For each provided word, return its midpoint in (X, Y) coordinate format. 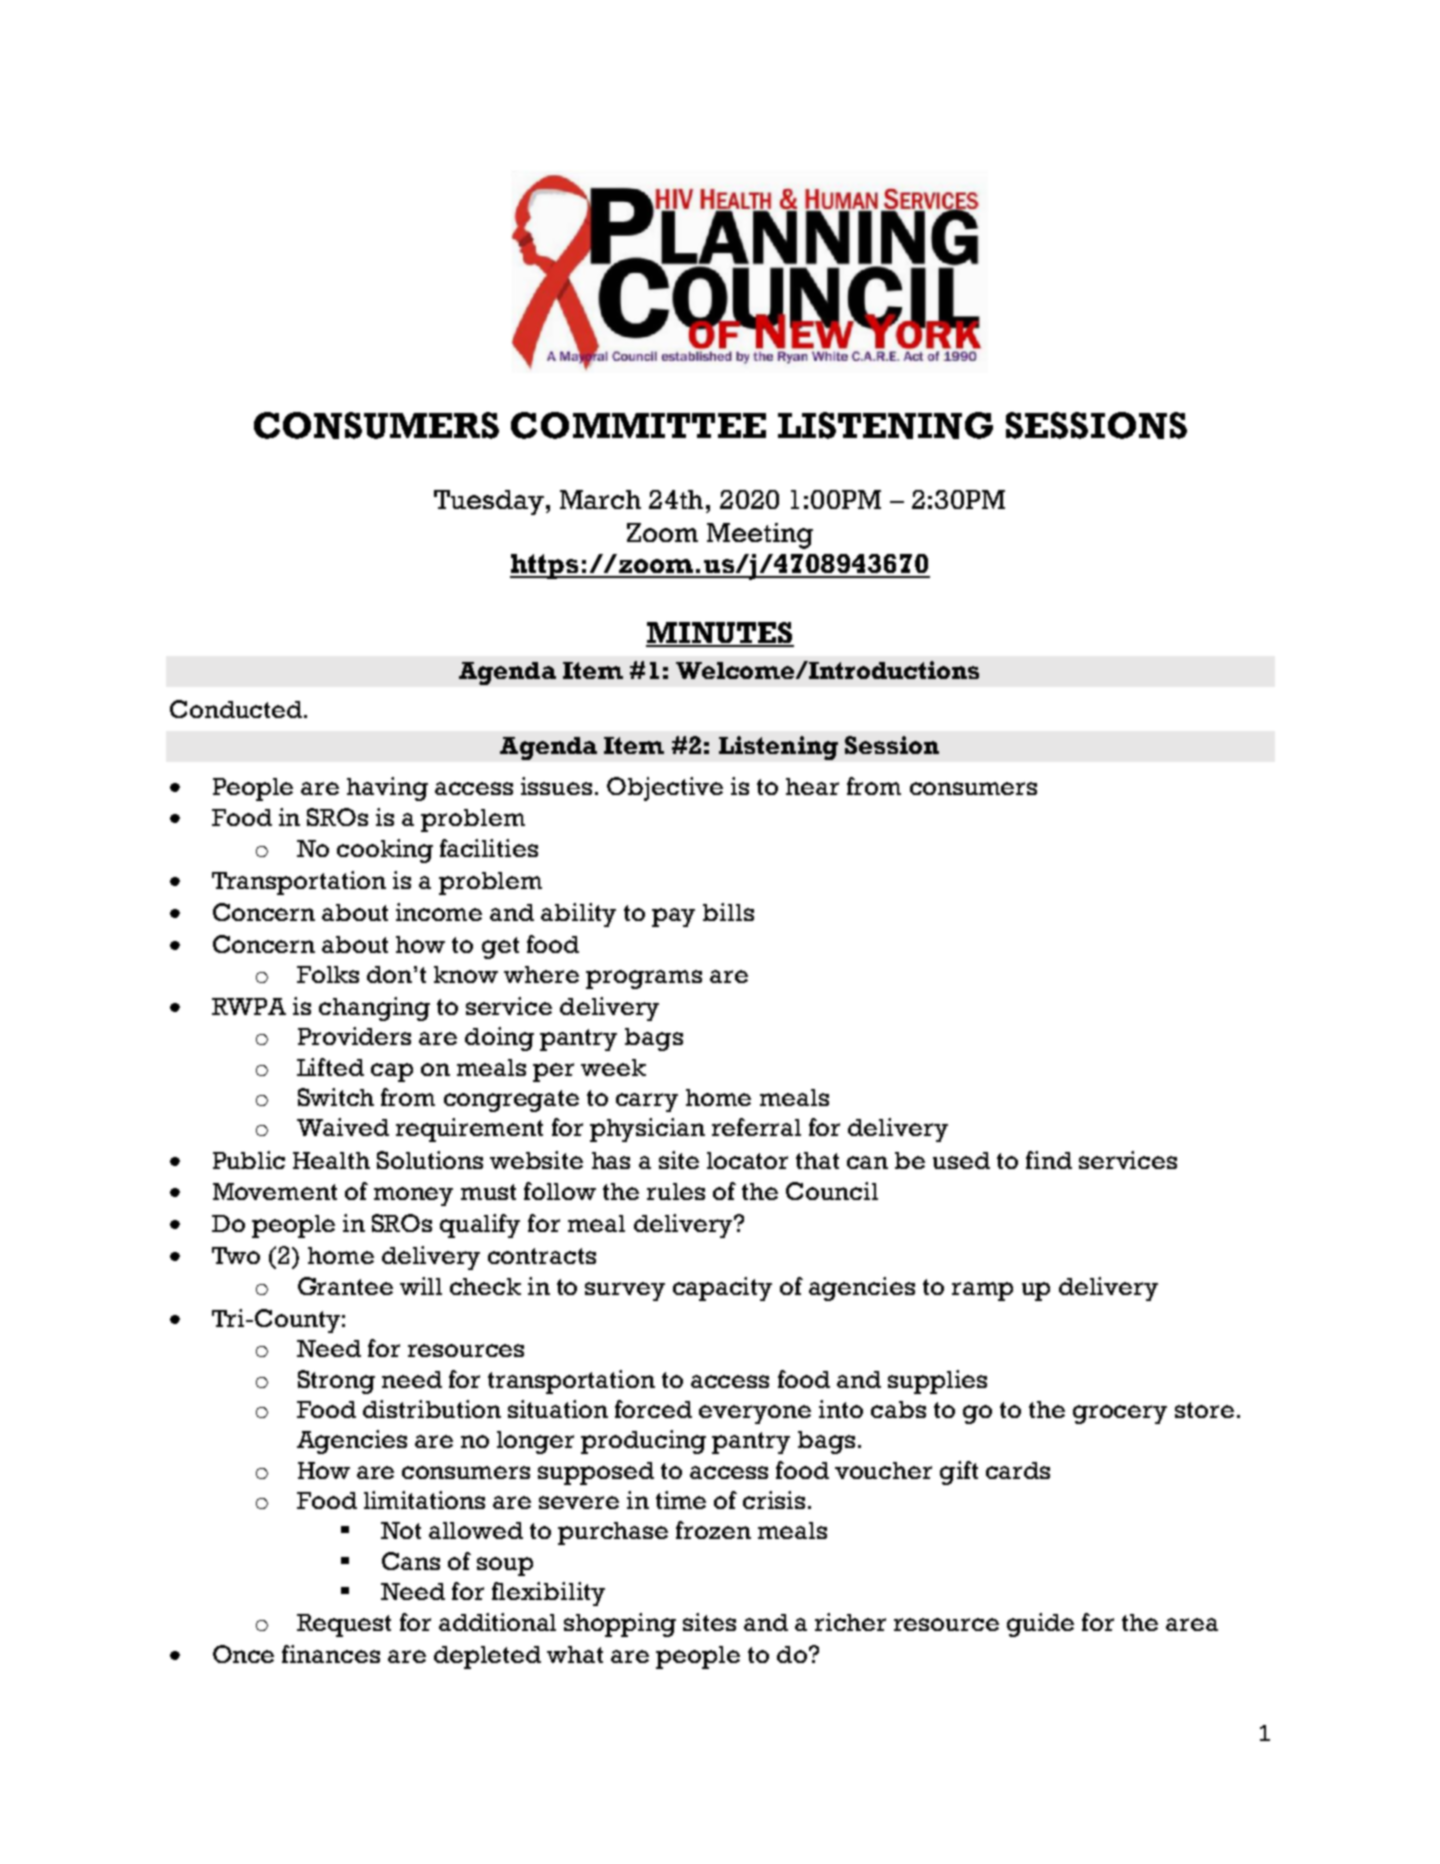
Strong (336, 1382)
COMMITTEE (638, 425)
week (613, 1067)
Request (344, 1625)
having (387, 789)
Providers (354, 1036)
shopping (620, 1625)
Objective (665, 789)
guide (1040, 1625)
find (1049, 1160)
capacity (722, 1289)
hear (812, 786)
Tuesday (489, 502)
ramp (982, 1291)
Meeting (760, 536)
